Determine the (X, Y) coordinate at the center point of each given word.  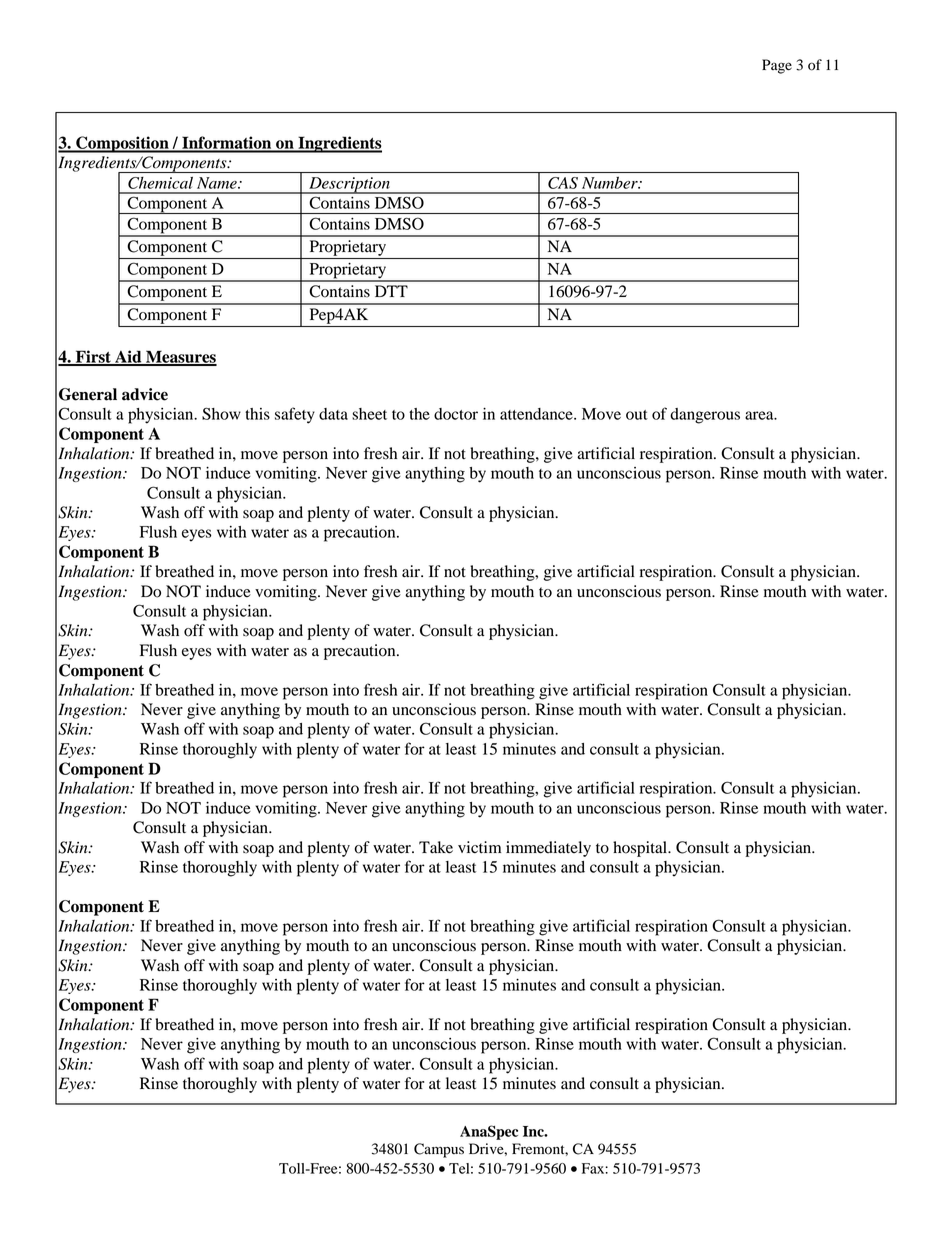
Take (436, 847)
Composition (122, 144)
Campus (439, 1150)
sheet (369, 414)
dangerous (705, 416)
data (333, 414)
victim (479, 847)
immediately (548, 849)
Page (777, 66)
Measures (180, 357)
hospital (641, 849)
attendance (537, 414)
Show (221, 413)
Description (349, 185)
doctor (456, 414)
